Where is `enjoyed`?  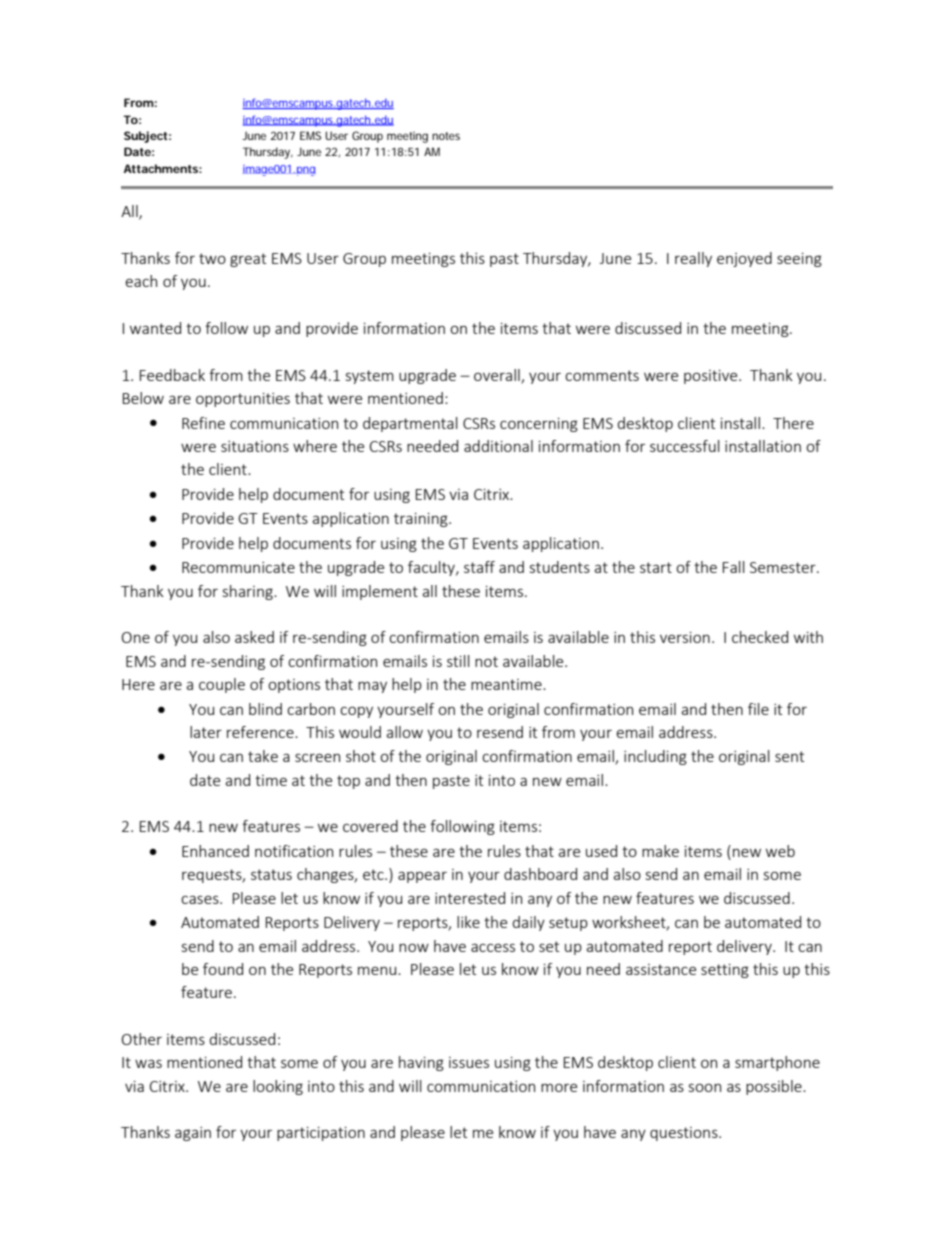 enjoyed is located at coordinates (744, 259).
